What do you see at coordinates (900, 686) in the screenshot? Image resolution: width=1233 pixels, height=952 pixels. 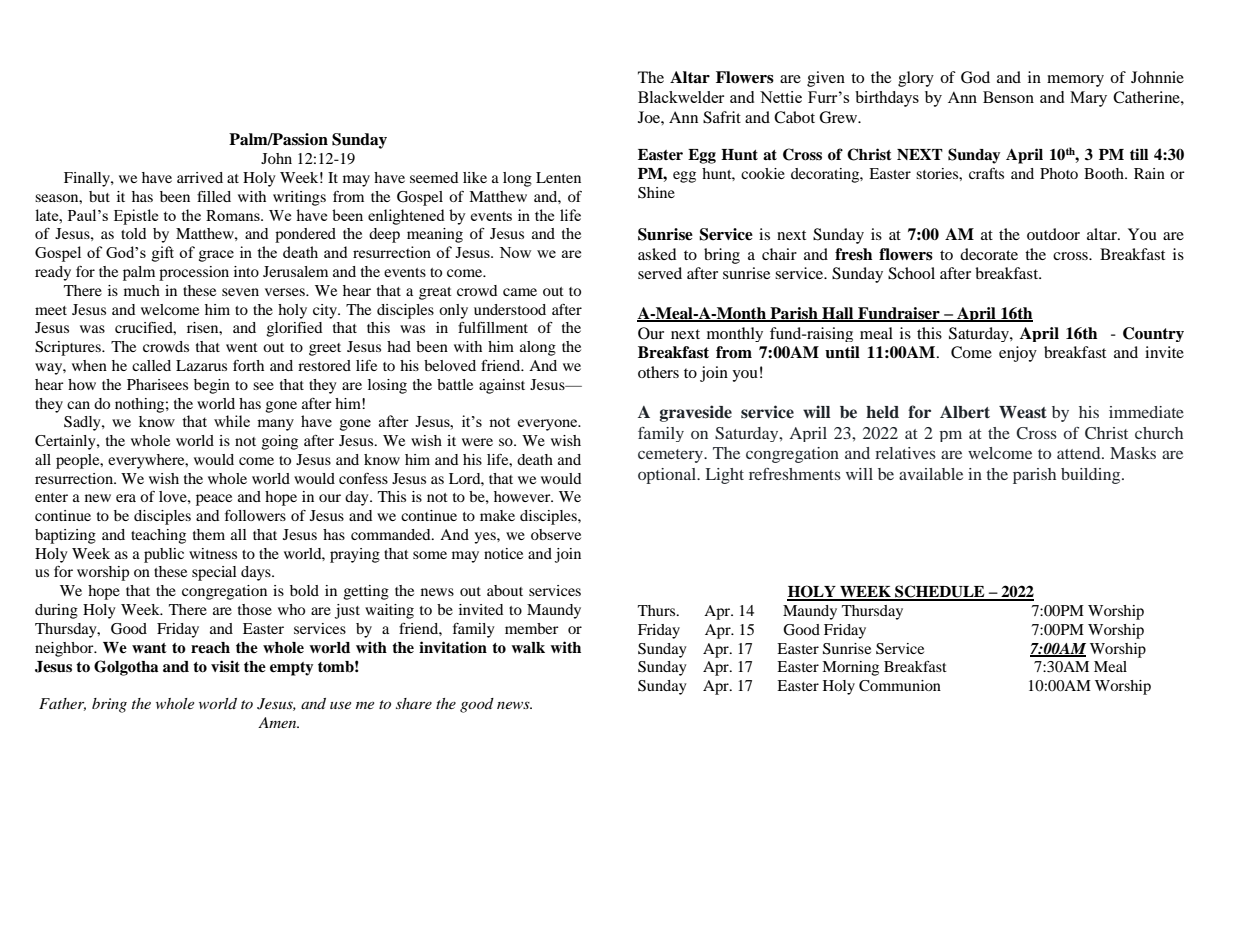 I see `Communion` at bounding box center [900, 686].
